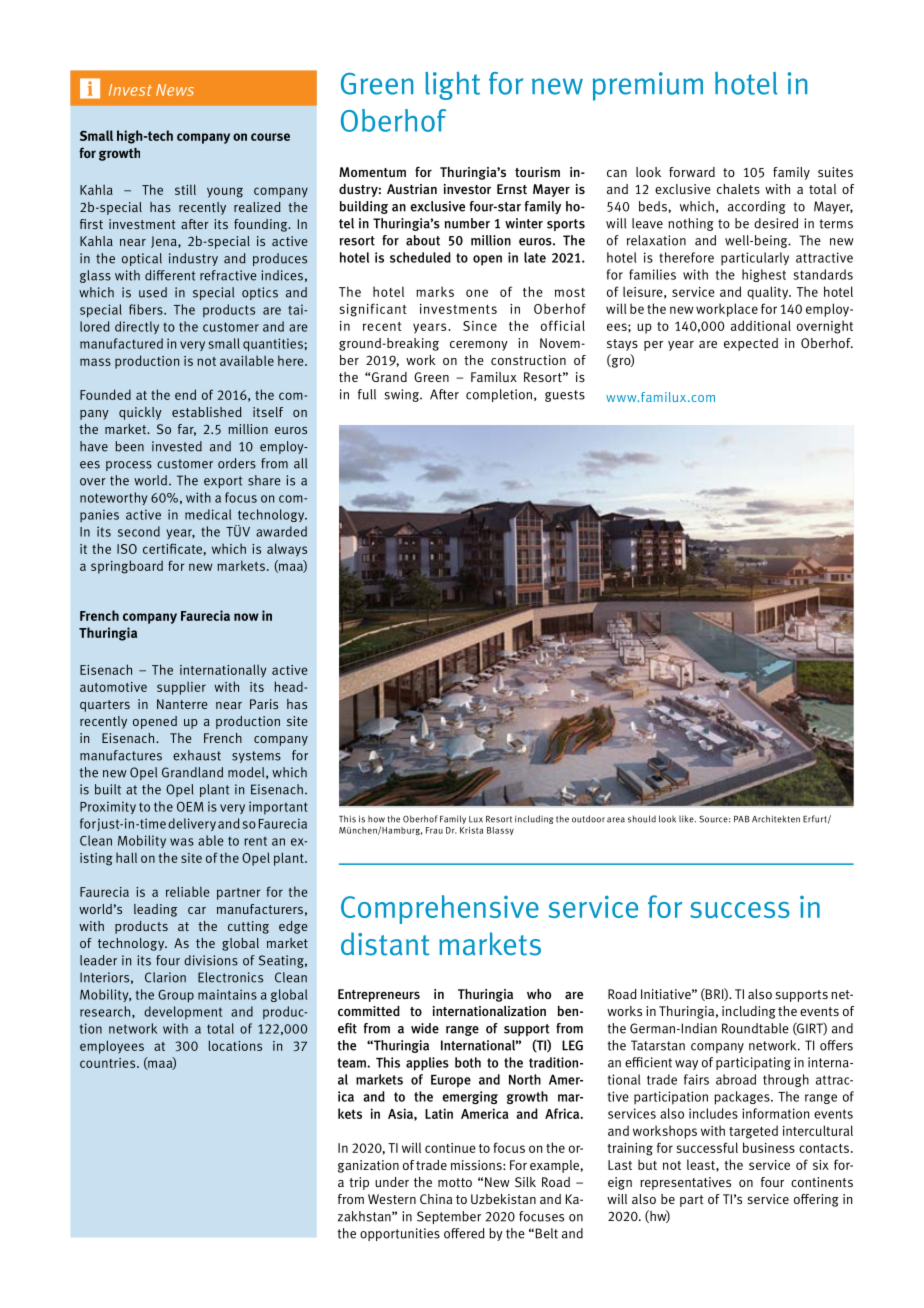 This document has width=924, height=1308. I want to click on News, so click(175, 90).
